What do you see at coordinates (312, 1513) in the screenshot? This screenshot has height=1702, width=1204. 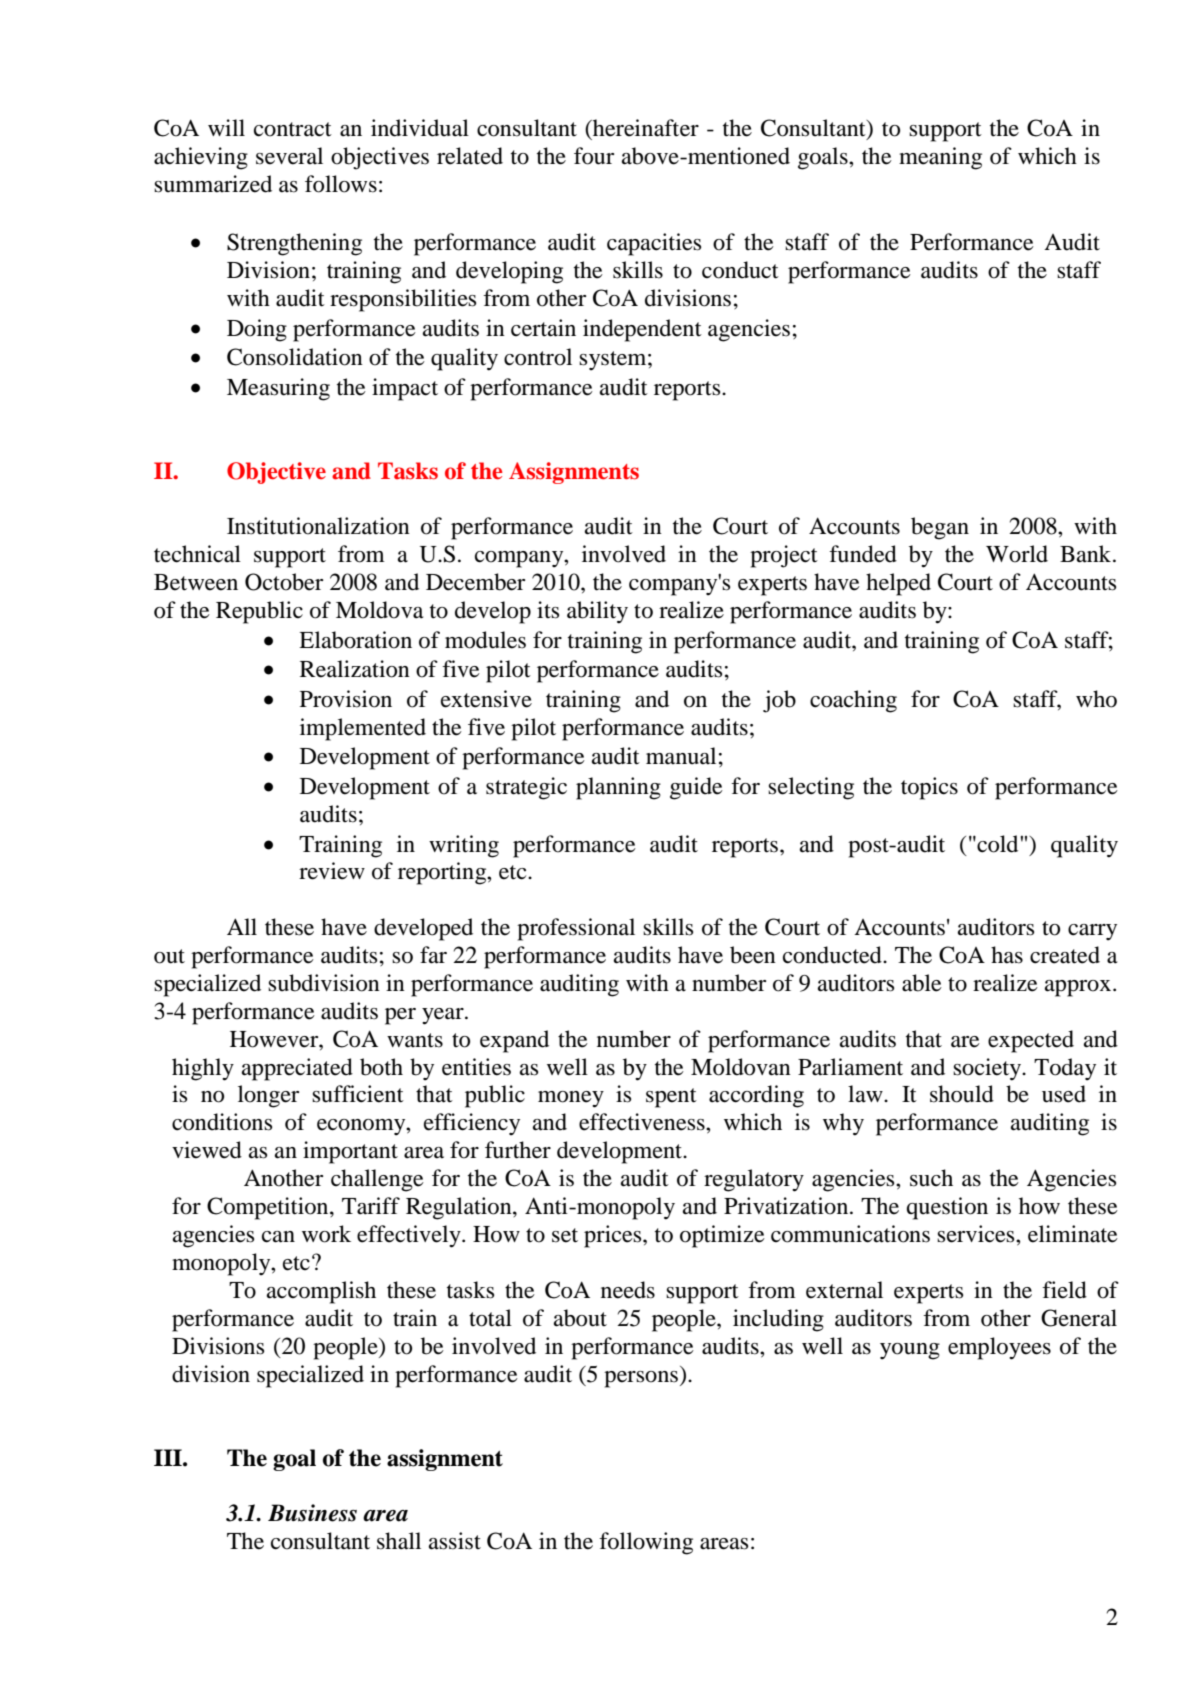 I see `Business` at bounding box center [312, 1513].
